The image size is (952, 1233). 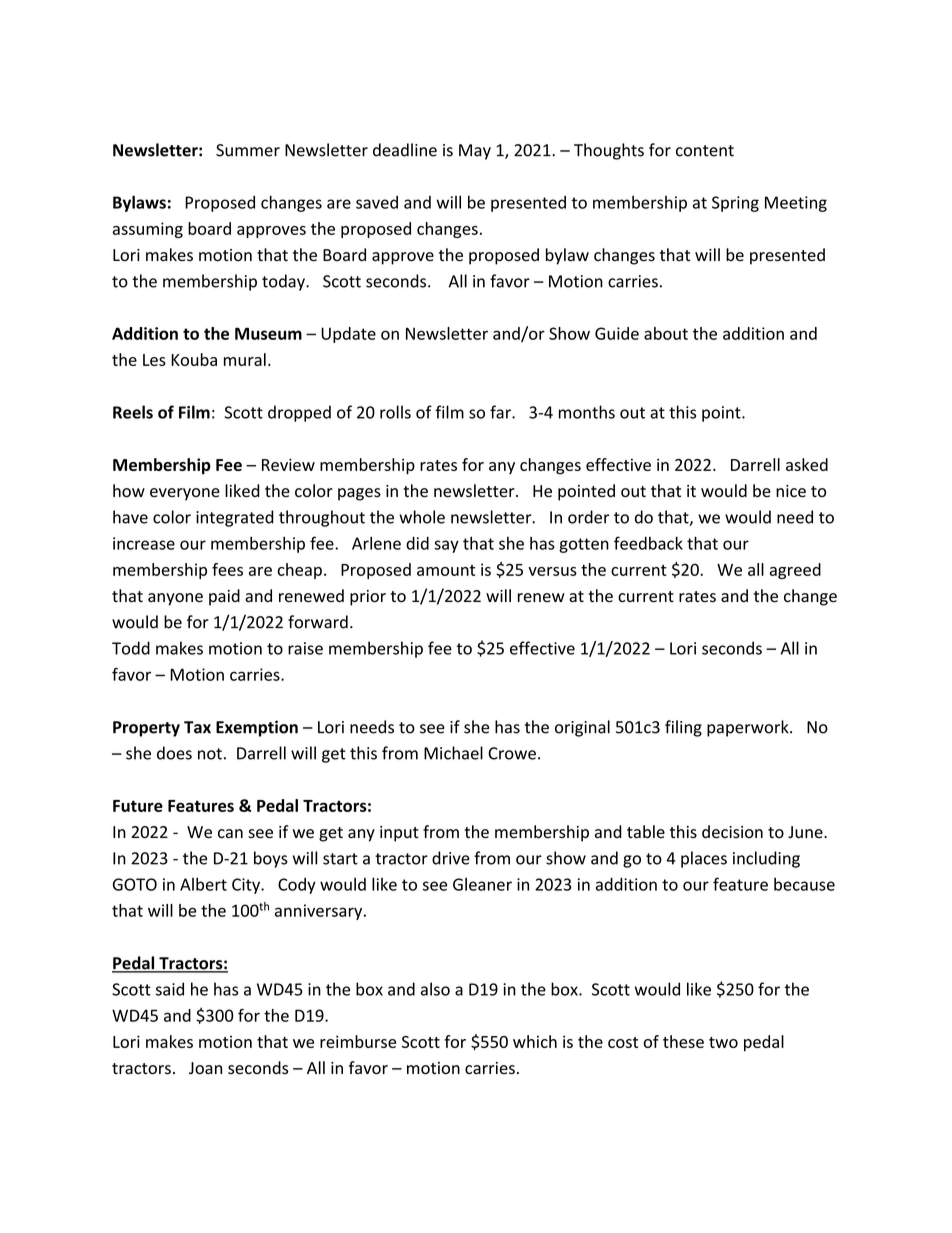 What do you see at coordinates (795, 571) in the document?
I see `agreed` at bounding box center [795, 571].
